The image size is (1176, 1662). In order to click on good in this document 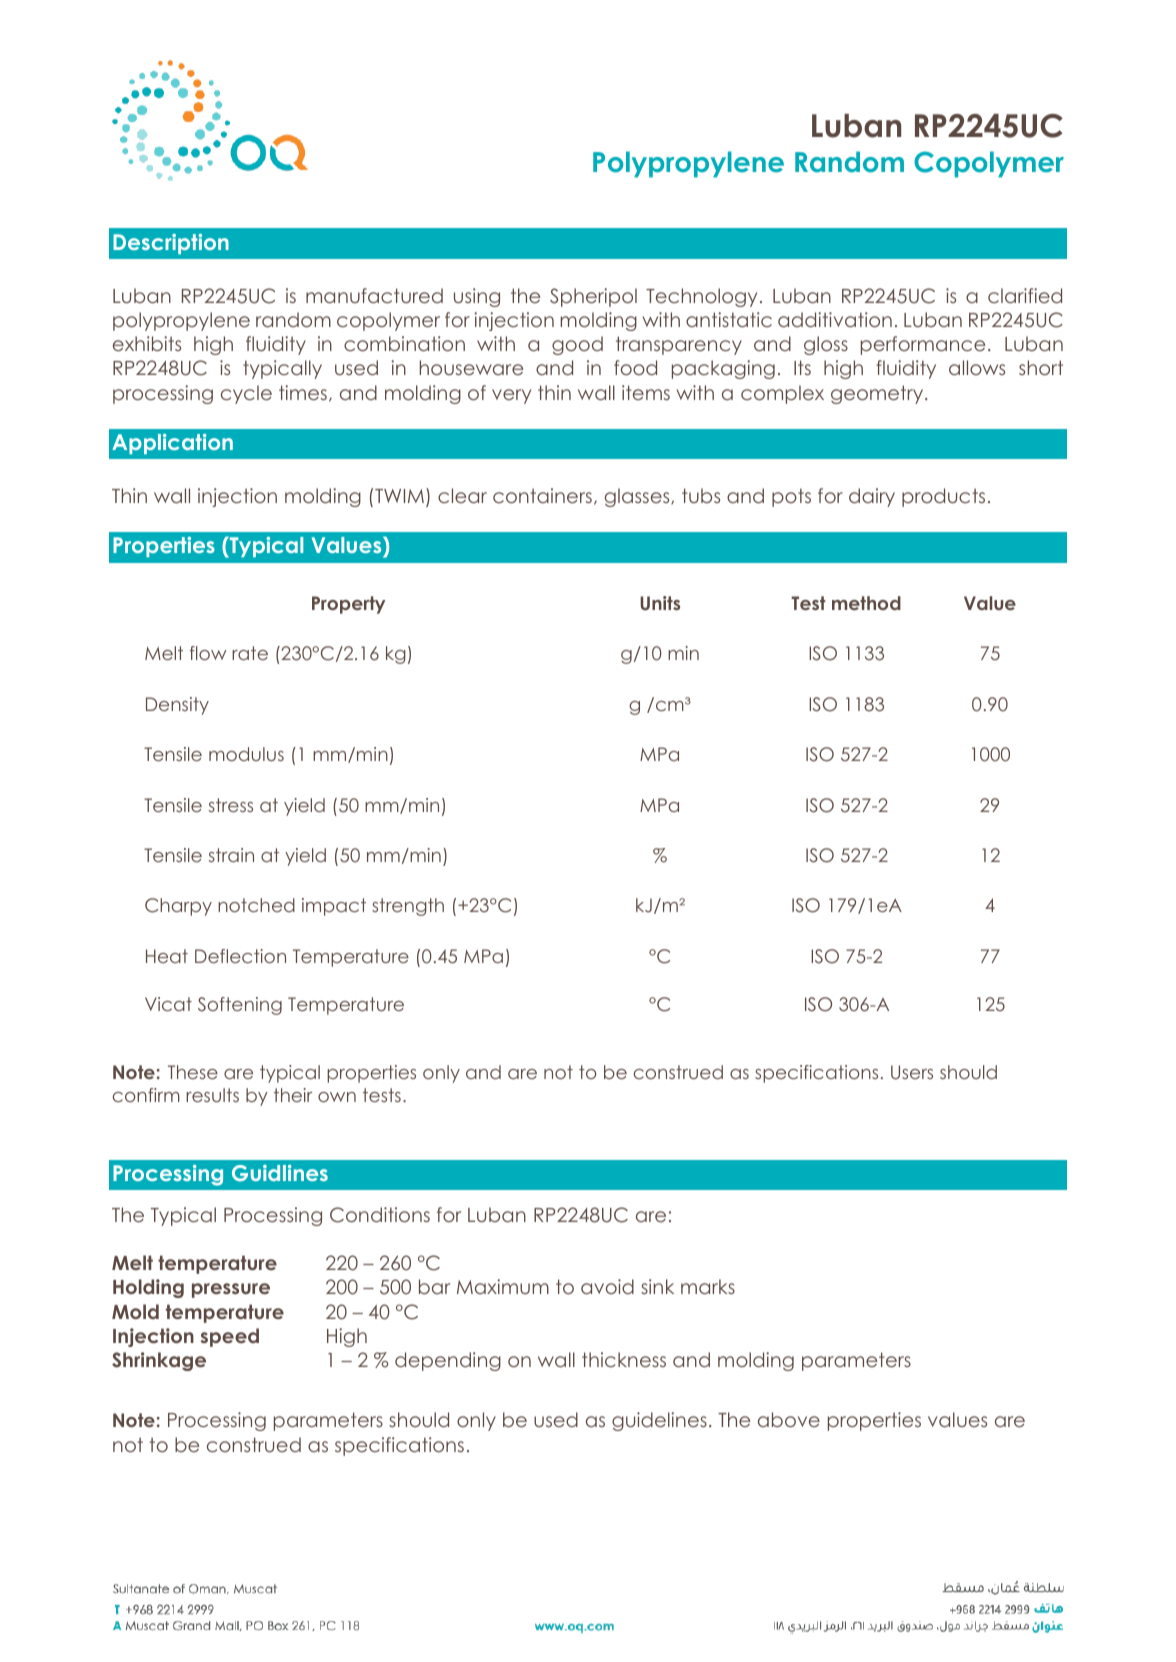, I will do `click(577, 345)`.
